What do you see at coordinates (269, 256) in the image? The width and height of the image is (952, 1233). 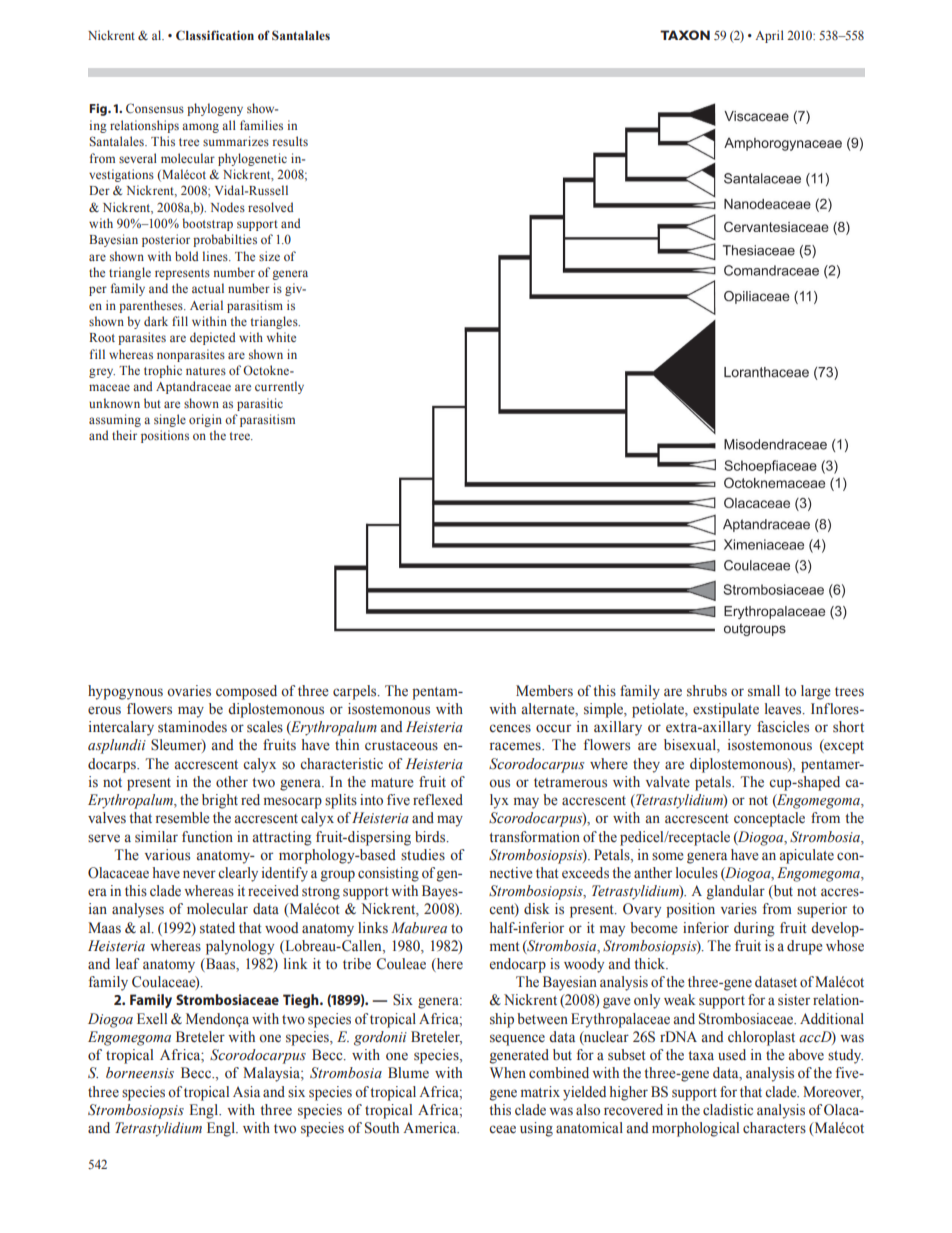 I see `size` at bounding box center [269, 256].
